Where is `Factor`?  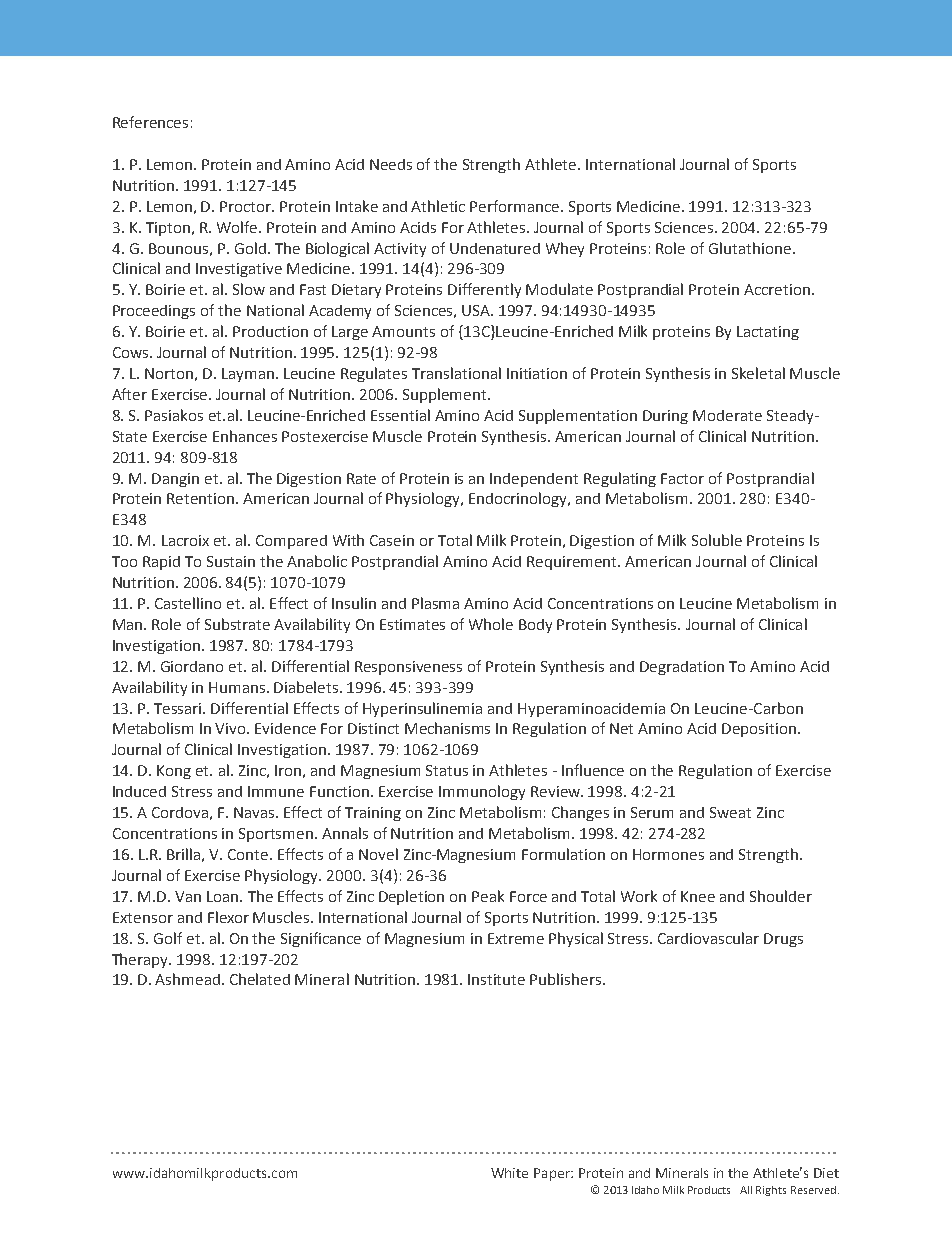 Factor is located at coordinates (682, 478).
